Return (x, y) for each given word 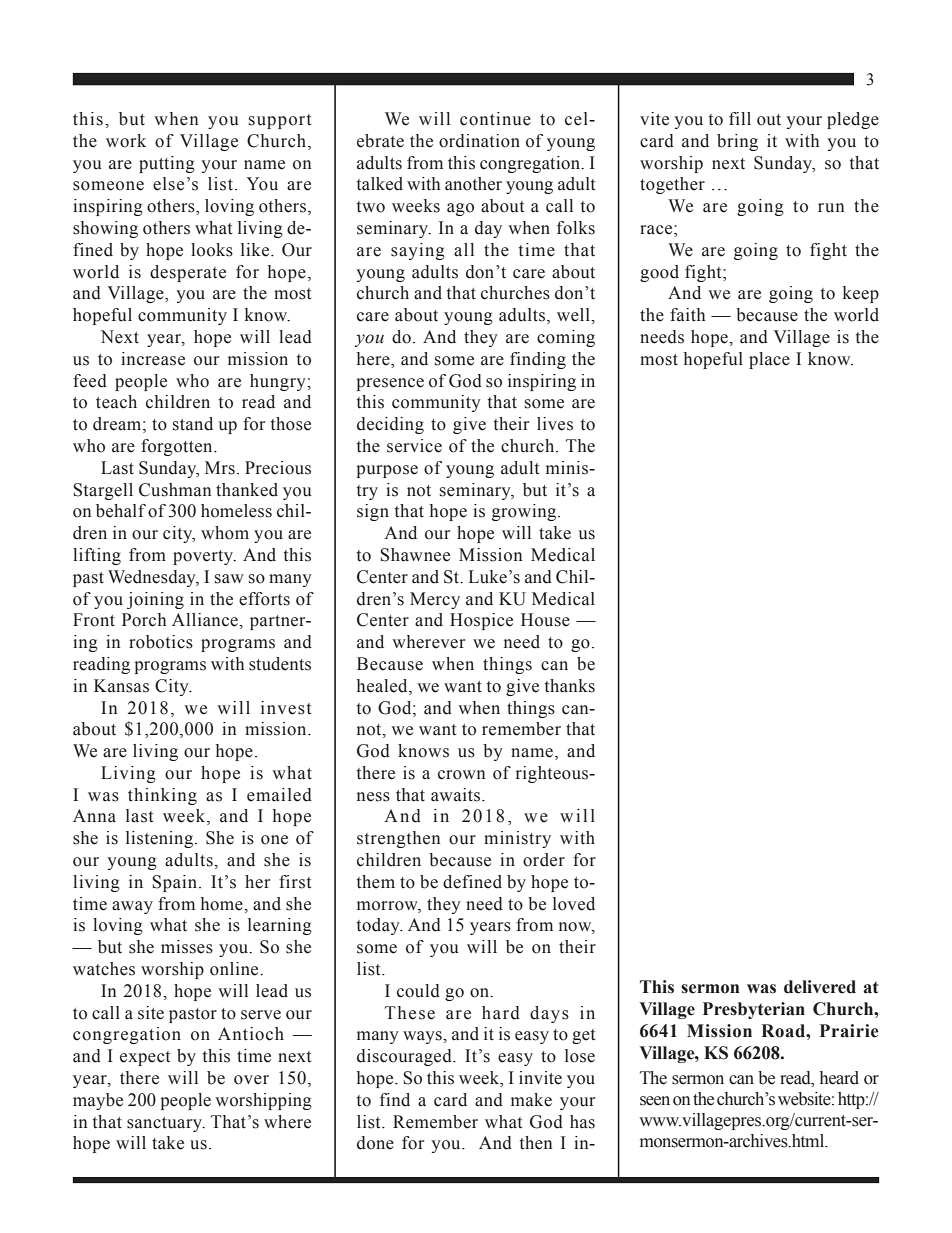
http (852, 1100)
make (531, 1100)
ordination (479, 141)
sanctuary (165, 1124)
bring (737, 142)
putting (167, 164)
